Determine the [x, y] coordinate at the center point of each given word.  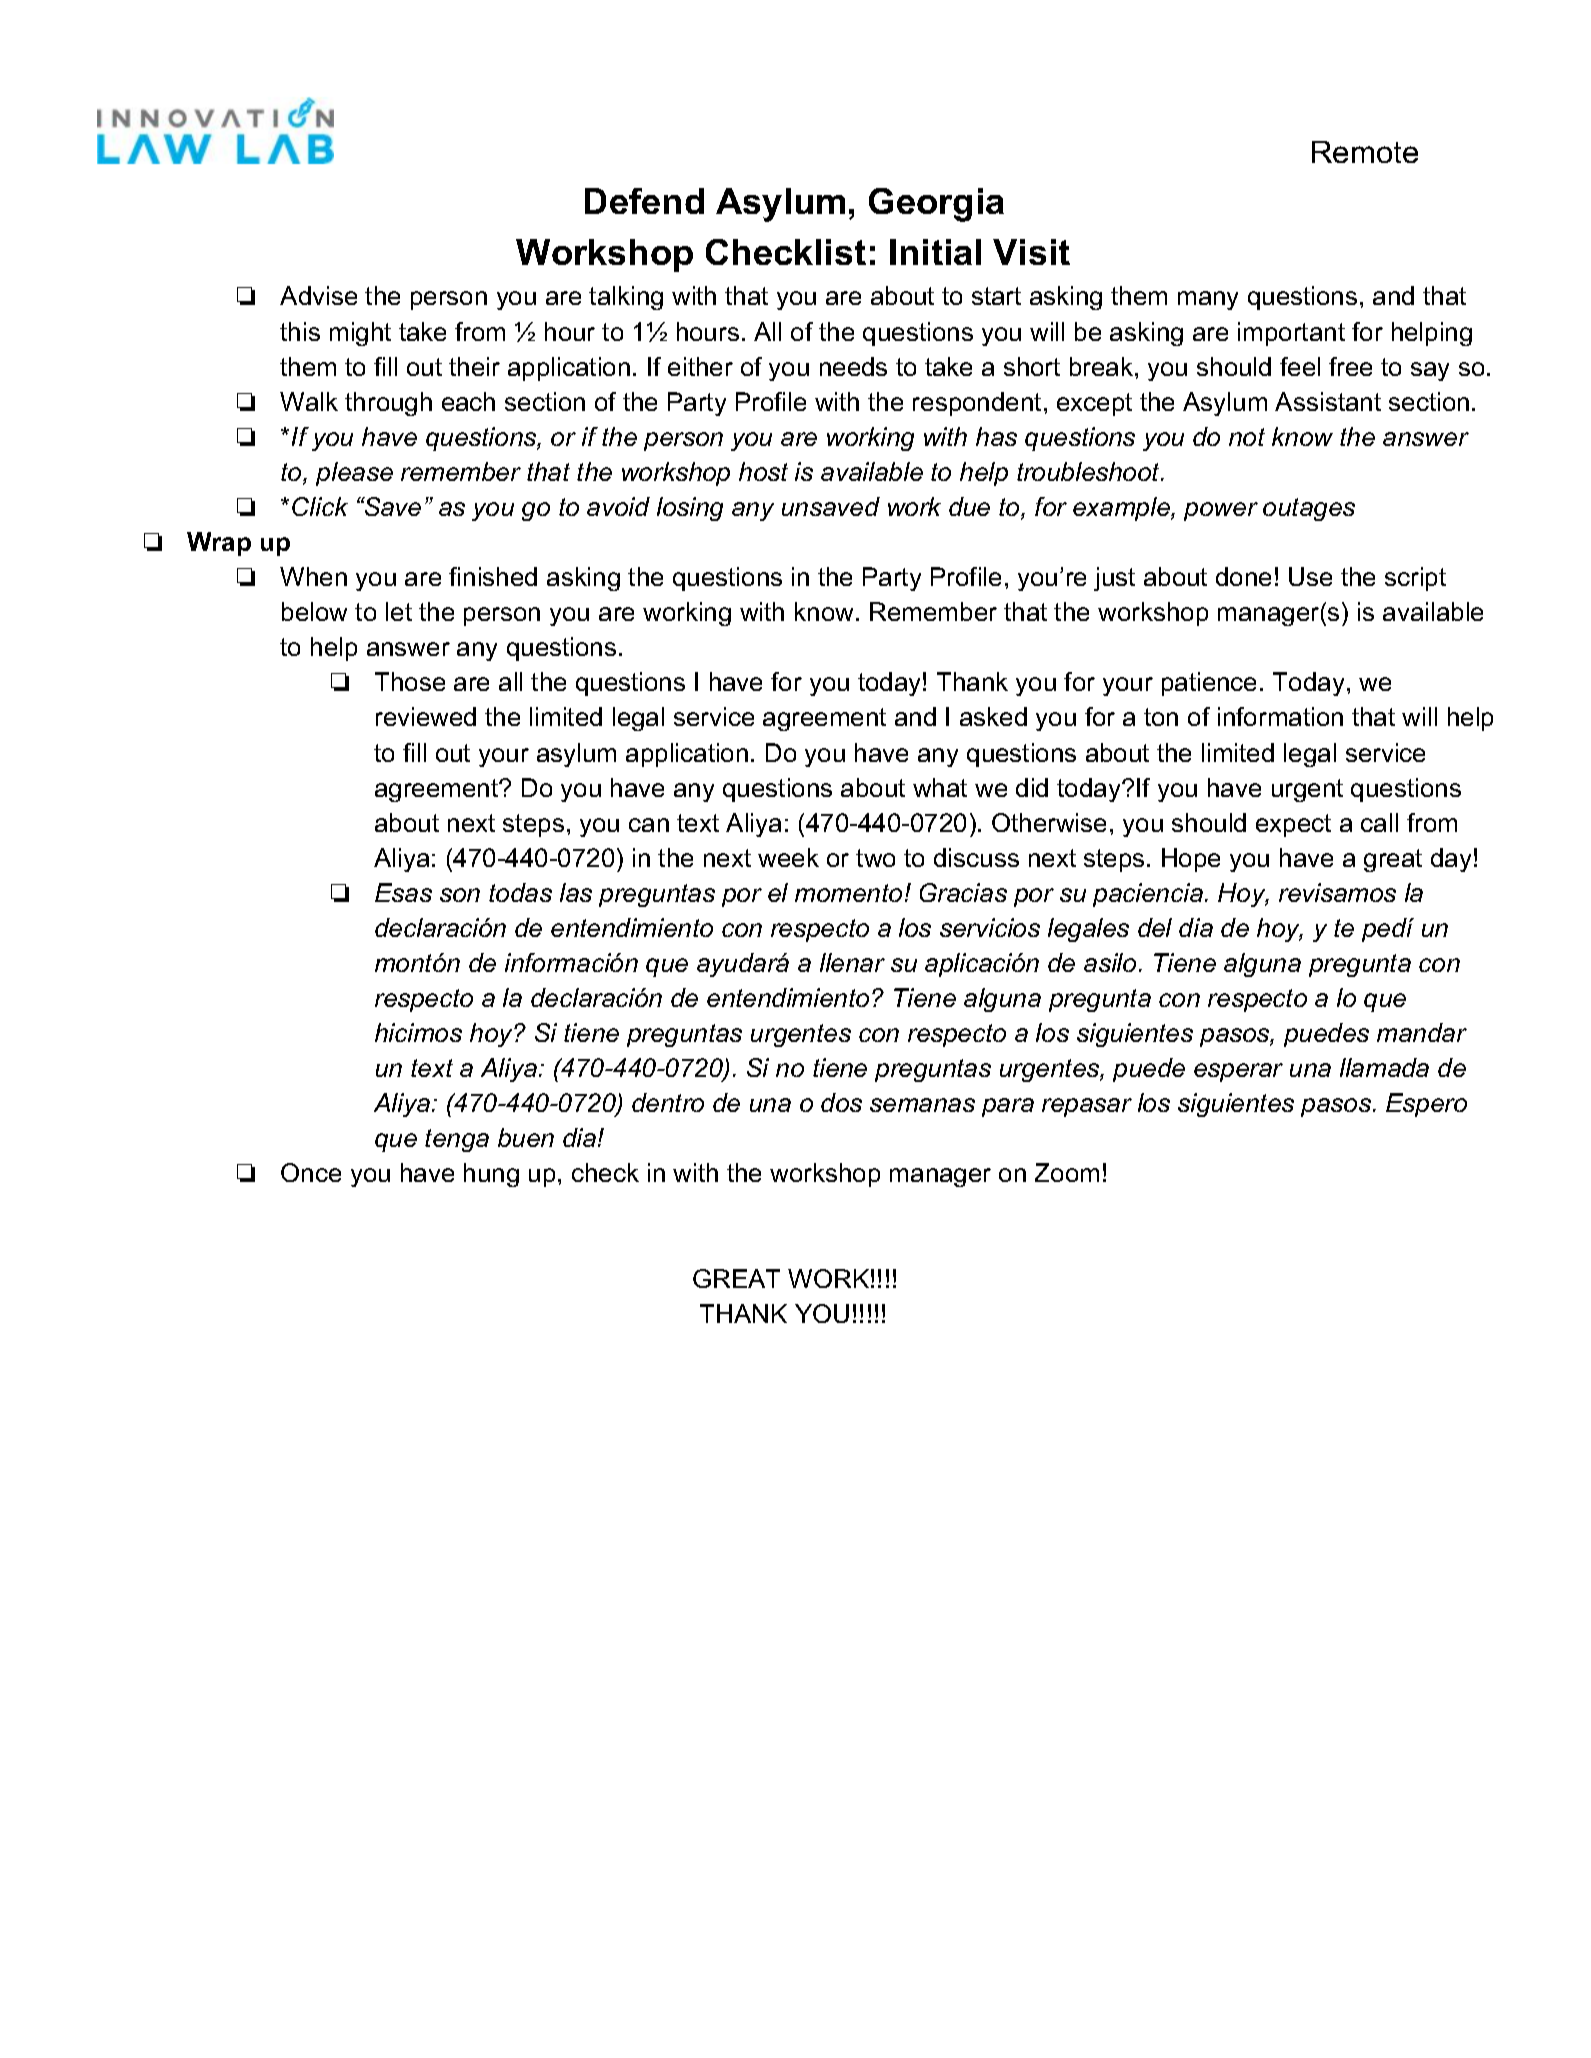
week [788, 857]
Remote [1365, 152]
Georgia [936, 205]
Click [320, 506]
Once [311, 1172]
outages [1309, 509]
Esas [403, 892]
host [763, 471]
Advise [318, 295]
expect [1293, 825]
